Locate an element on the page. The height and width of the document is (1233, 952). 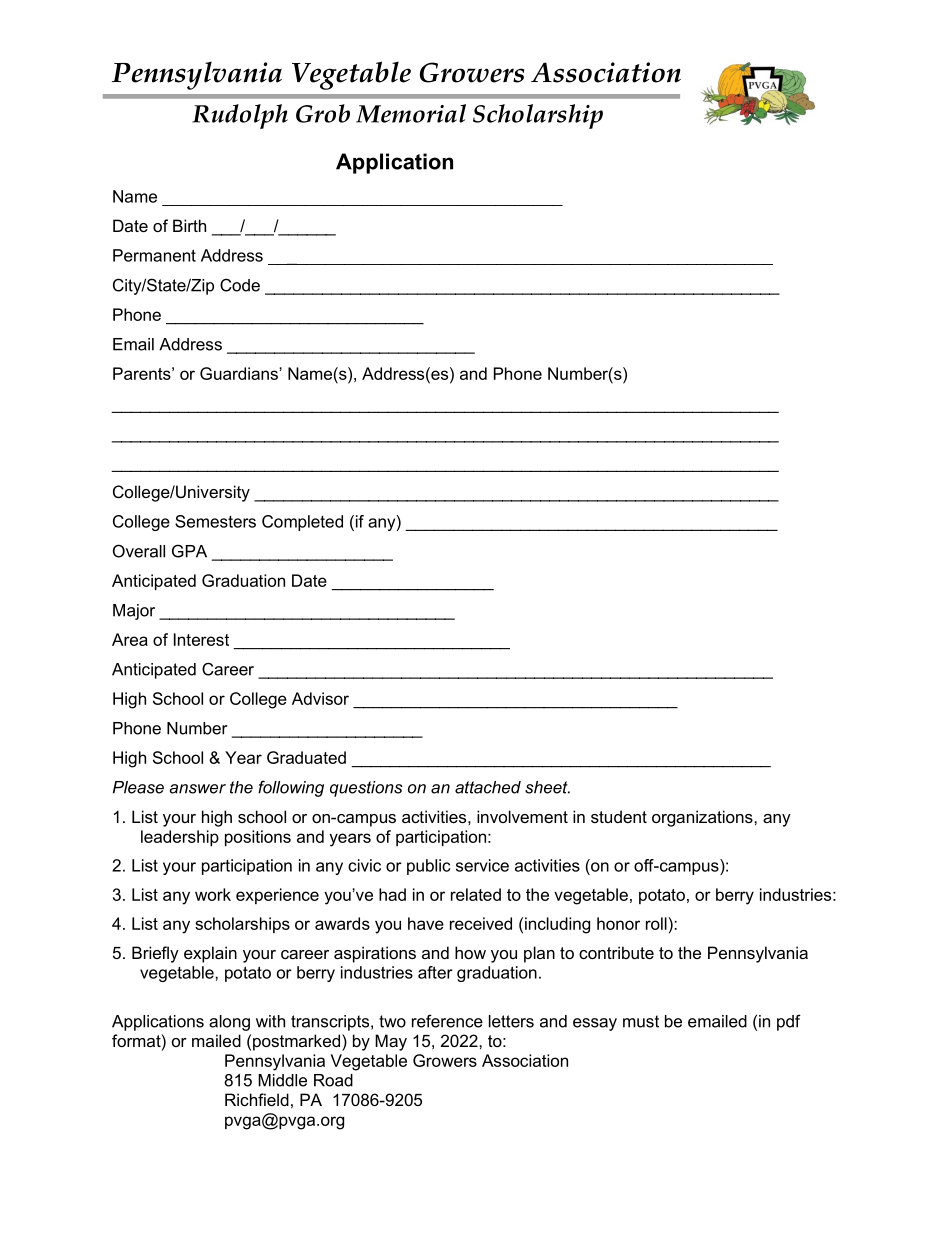
Interest is located at coordinates (201, 639).
